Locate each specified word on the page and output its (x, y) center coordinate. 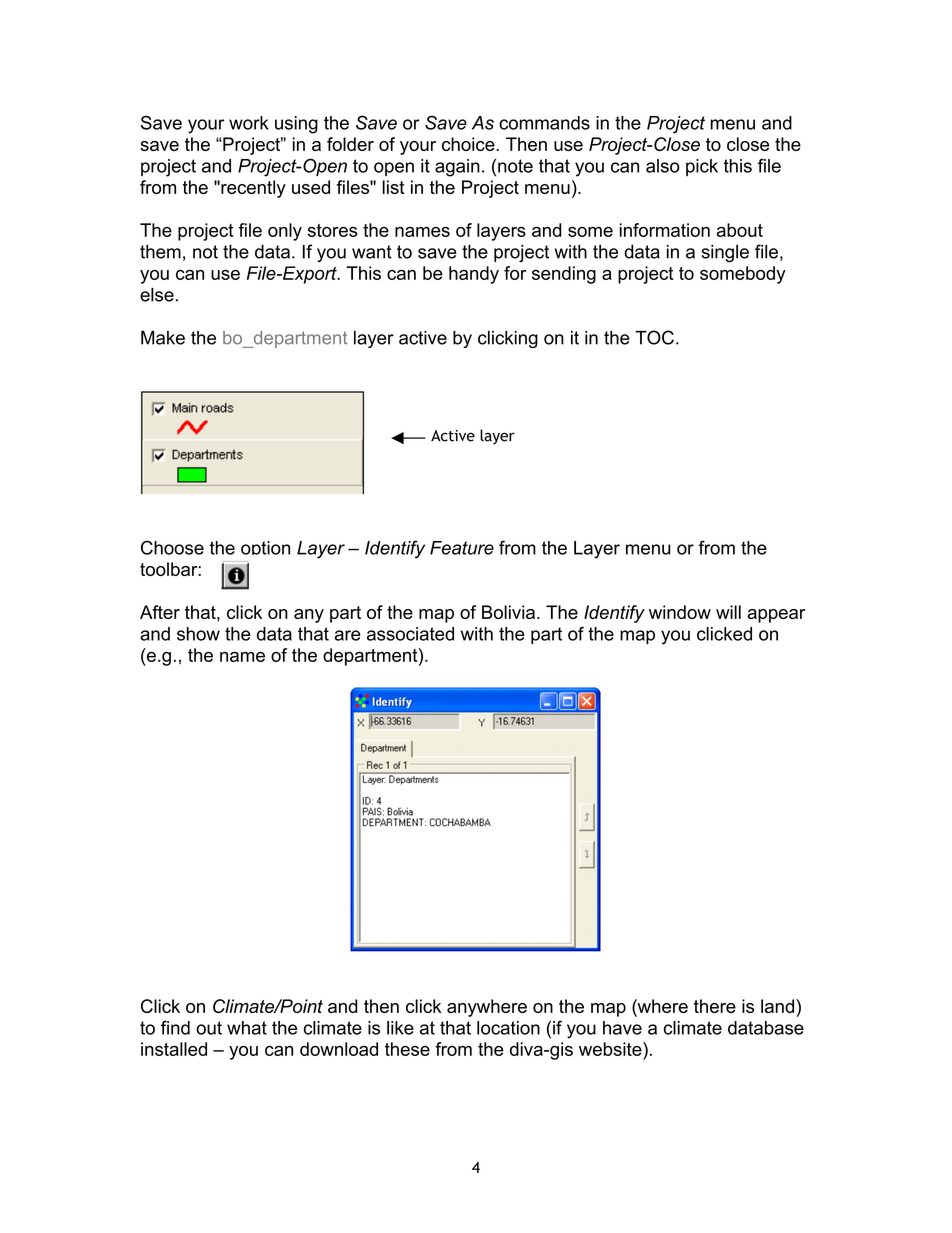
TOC (654, 337)
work (249, 123)
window (680, 612)
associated (410, 634)
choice (469, 144)
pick (702, 167)
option (265, 548)
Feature (462, 548)
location (508, 1028)
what (247, 1028)
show (198, 634)
